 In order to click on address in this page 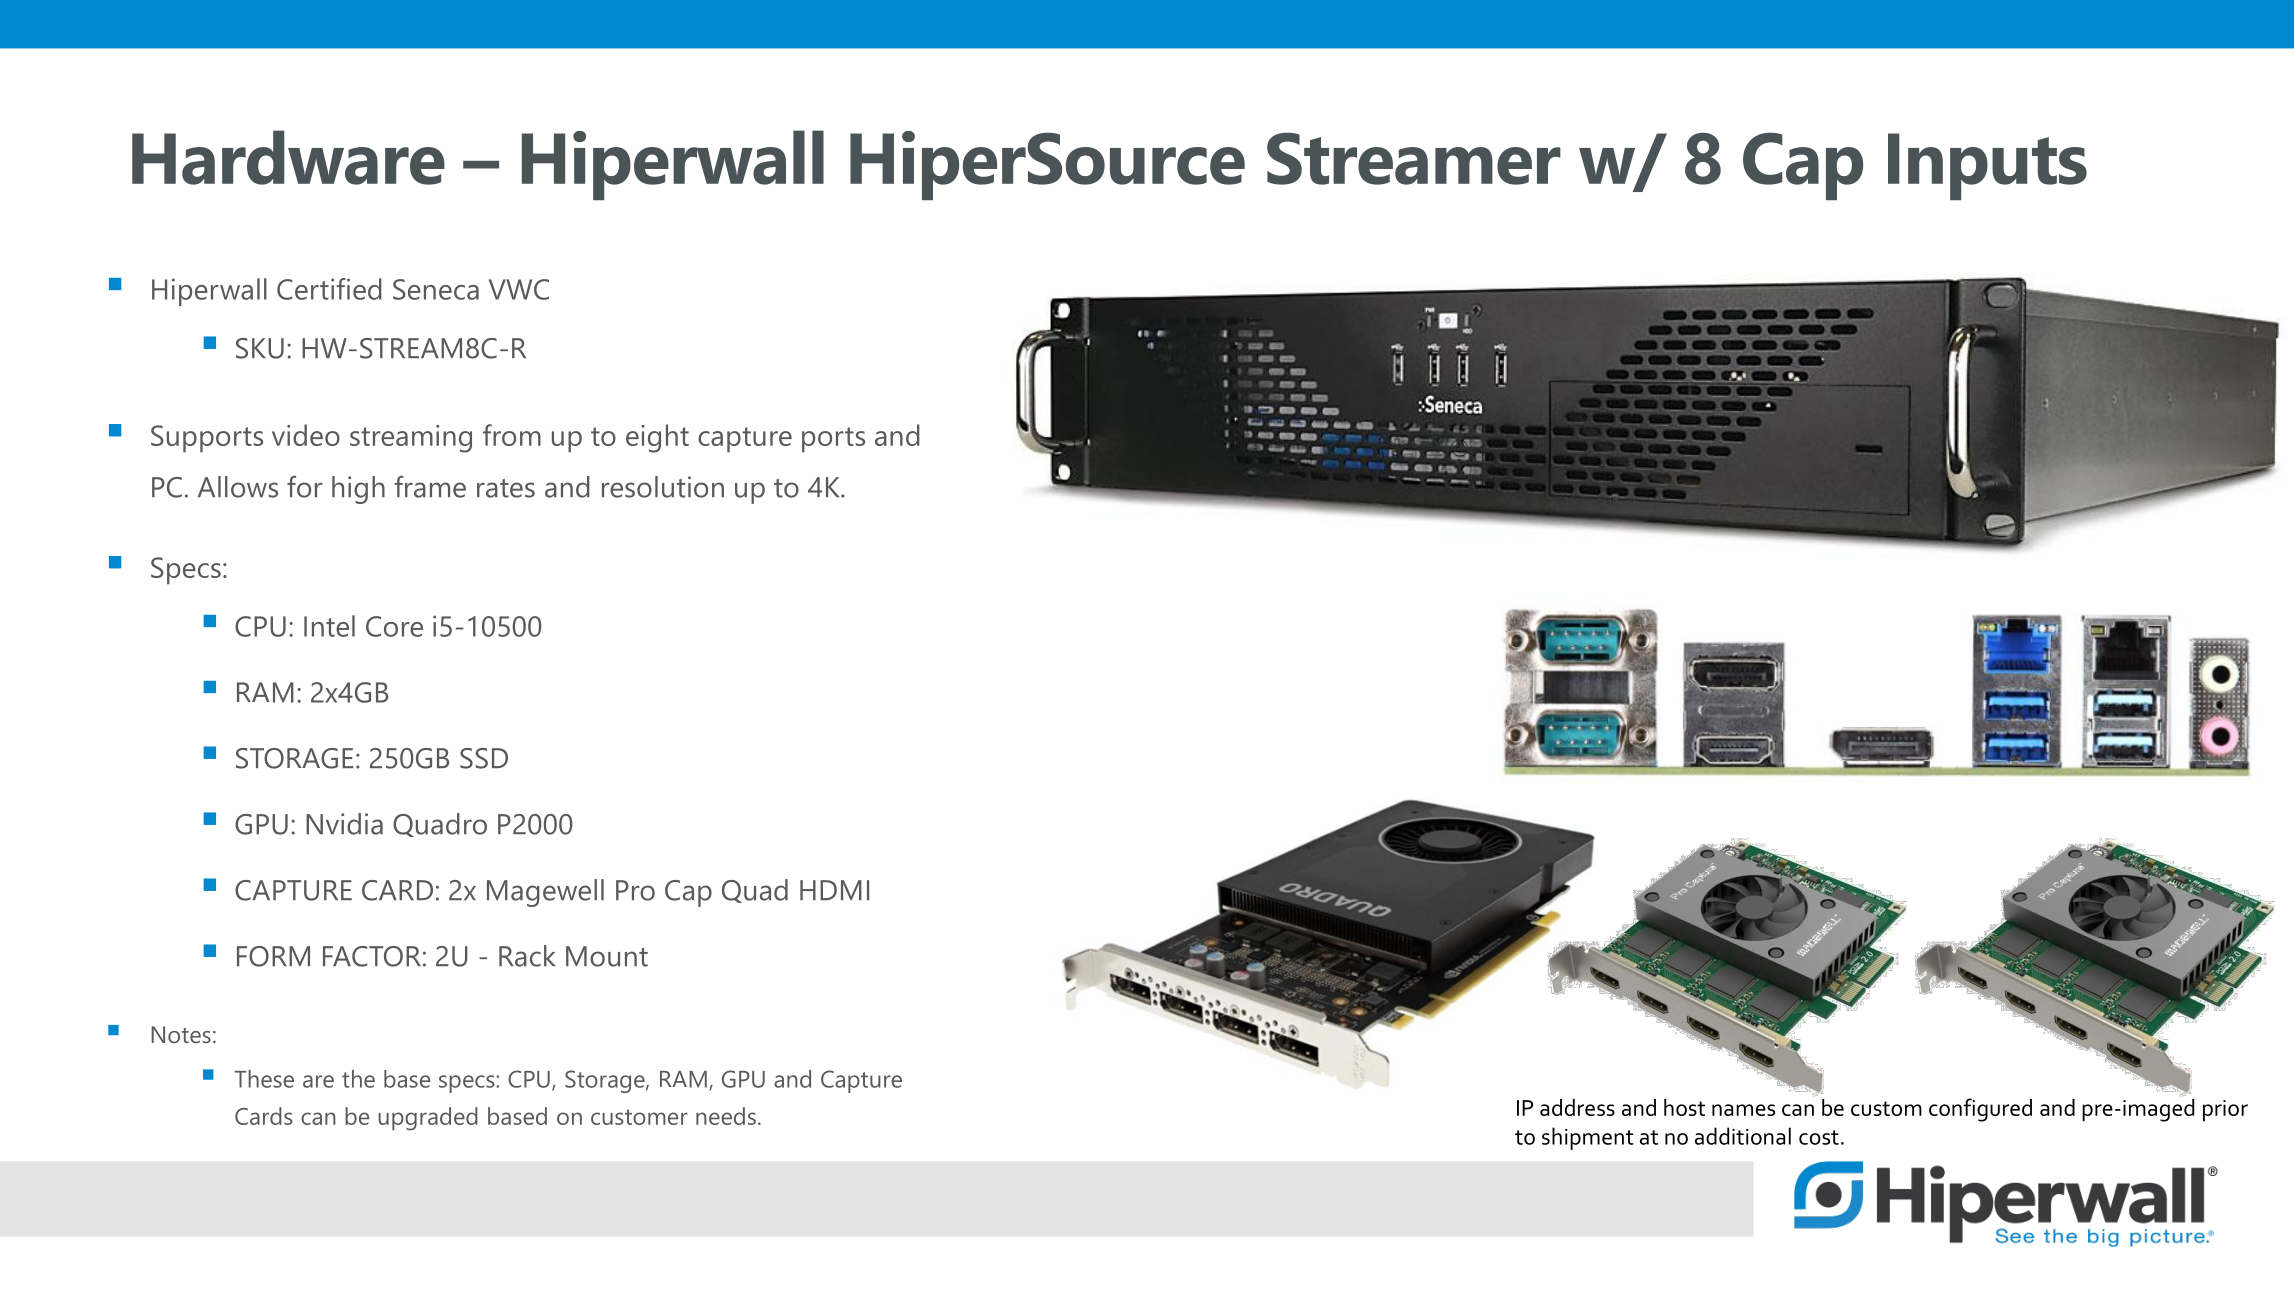, I will do `click(1577, 1107)`.
